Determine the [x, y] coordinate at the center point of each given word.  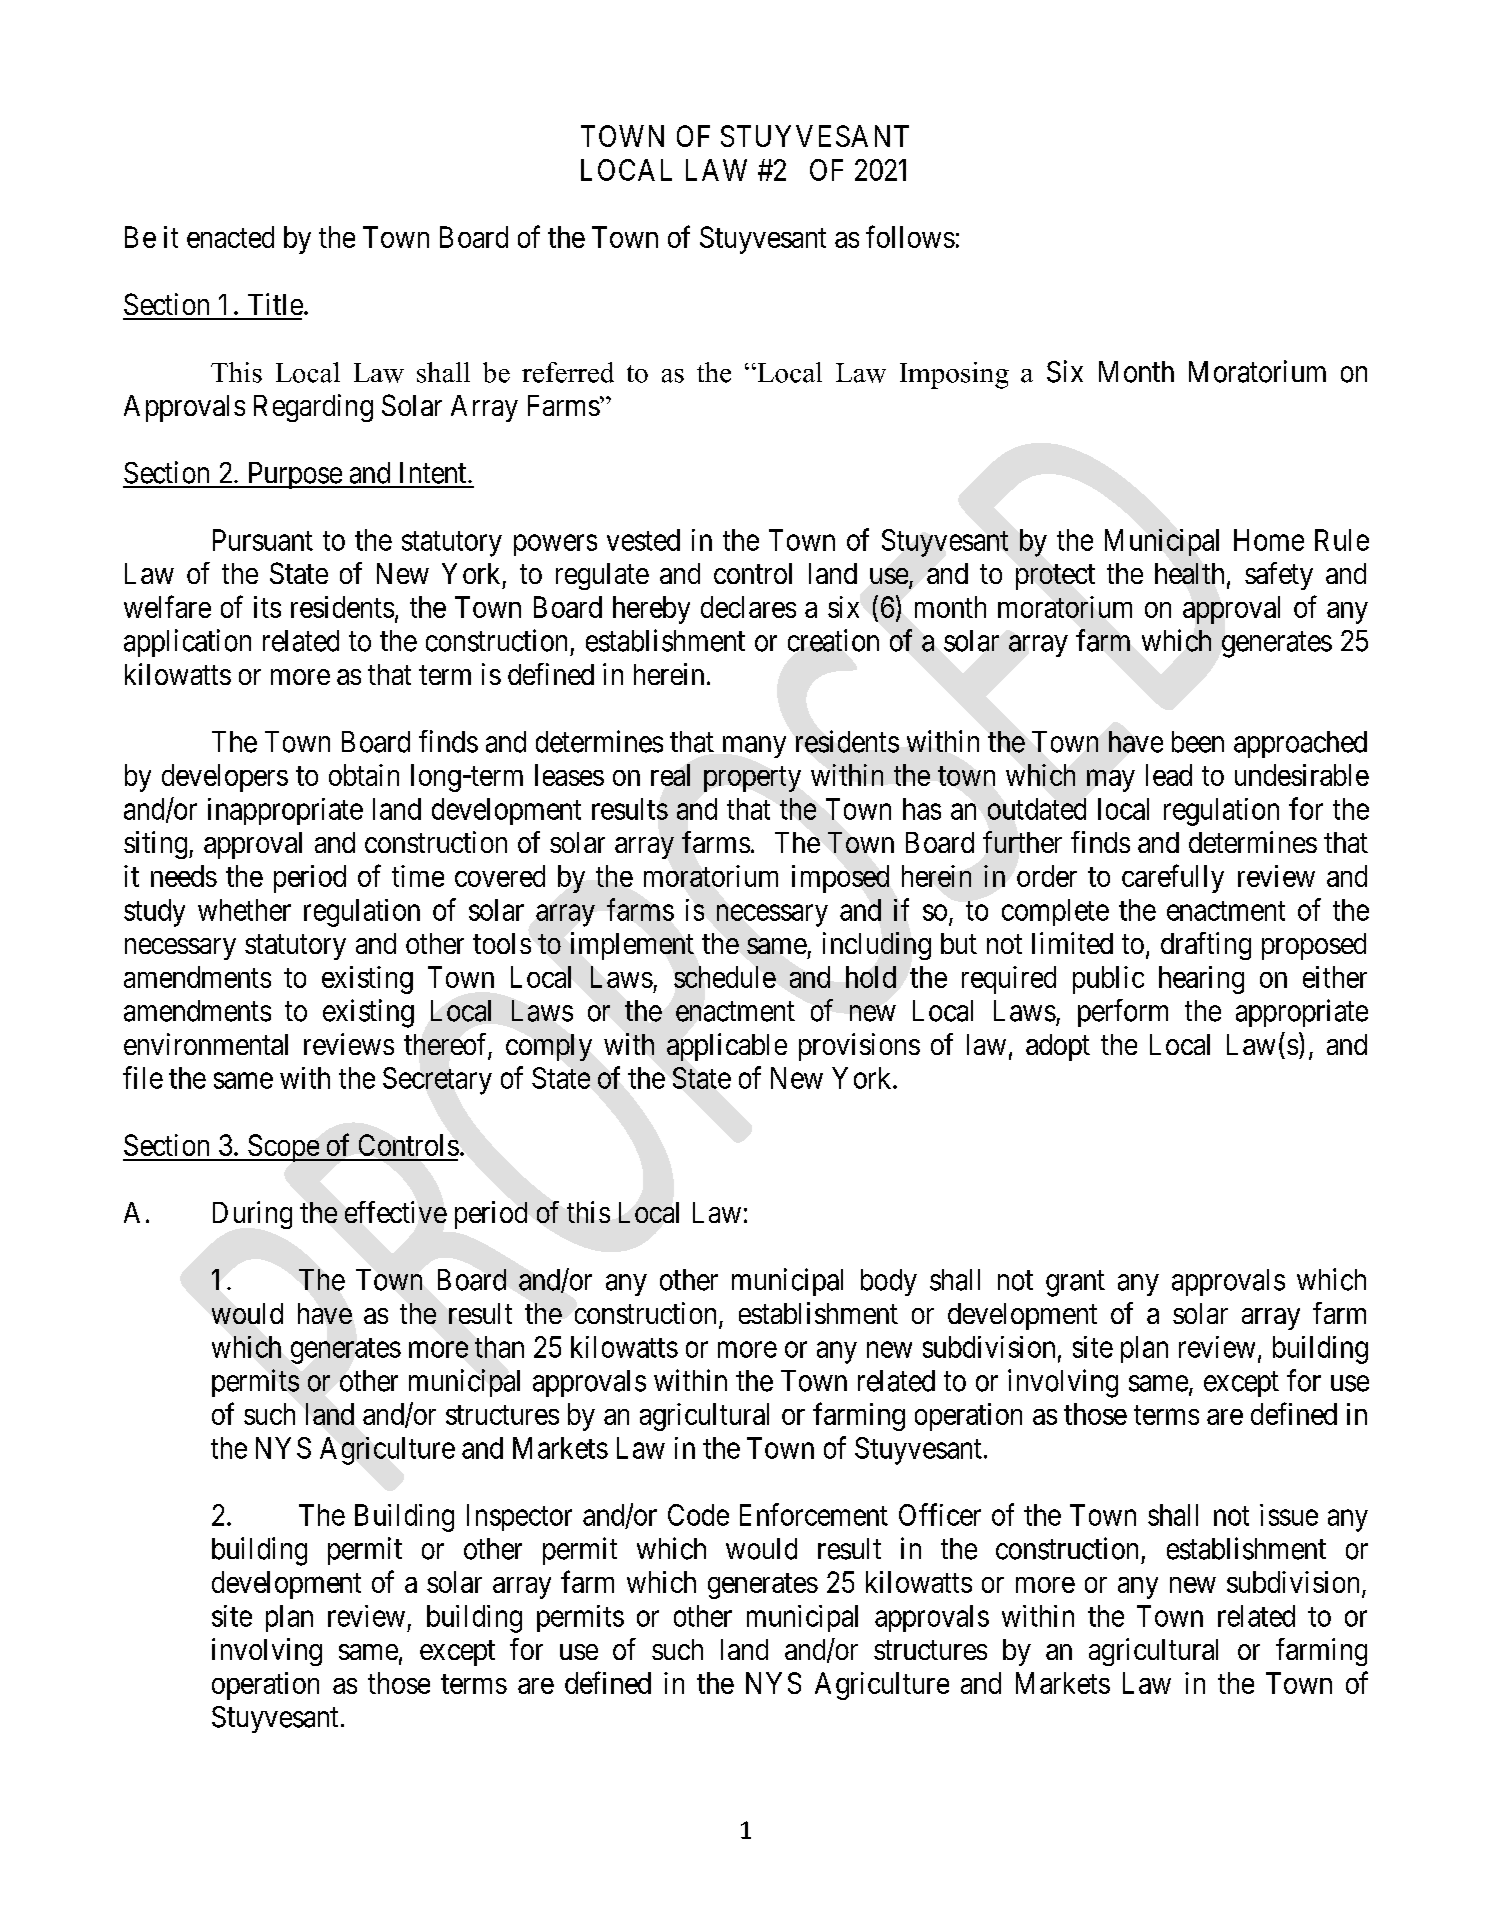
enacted [230, 237]
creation [833, 640]
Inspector [519, 1517]
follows [910, 236]
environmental [206, 1044]
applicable [727, 1047]
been [1198, 742]
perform [1123, 1013]
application [187, 643]
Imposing [954, 375]
